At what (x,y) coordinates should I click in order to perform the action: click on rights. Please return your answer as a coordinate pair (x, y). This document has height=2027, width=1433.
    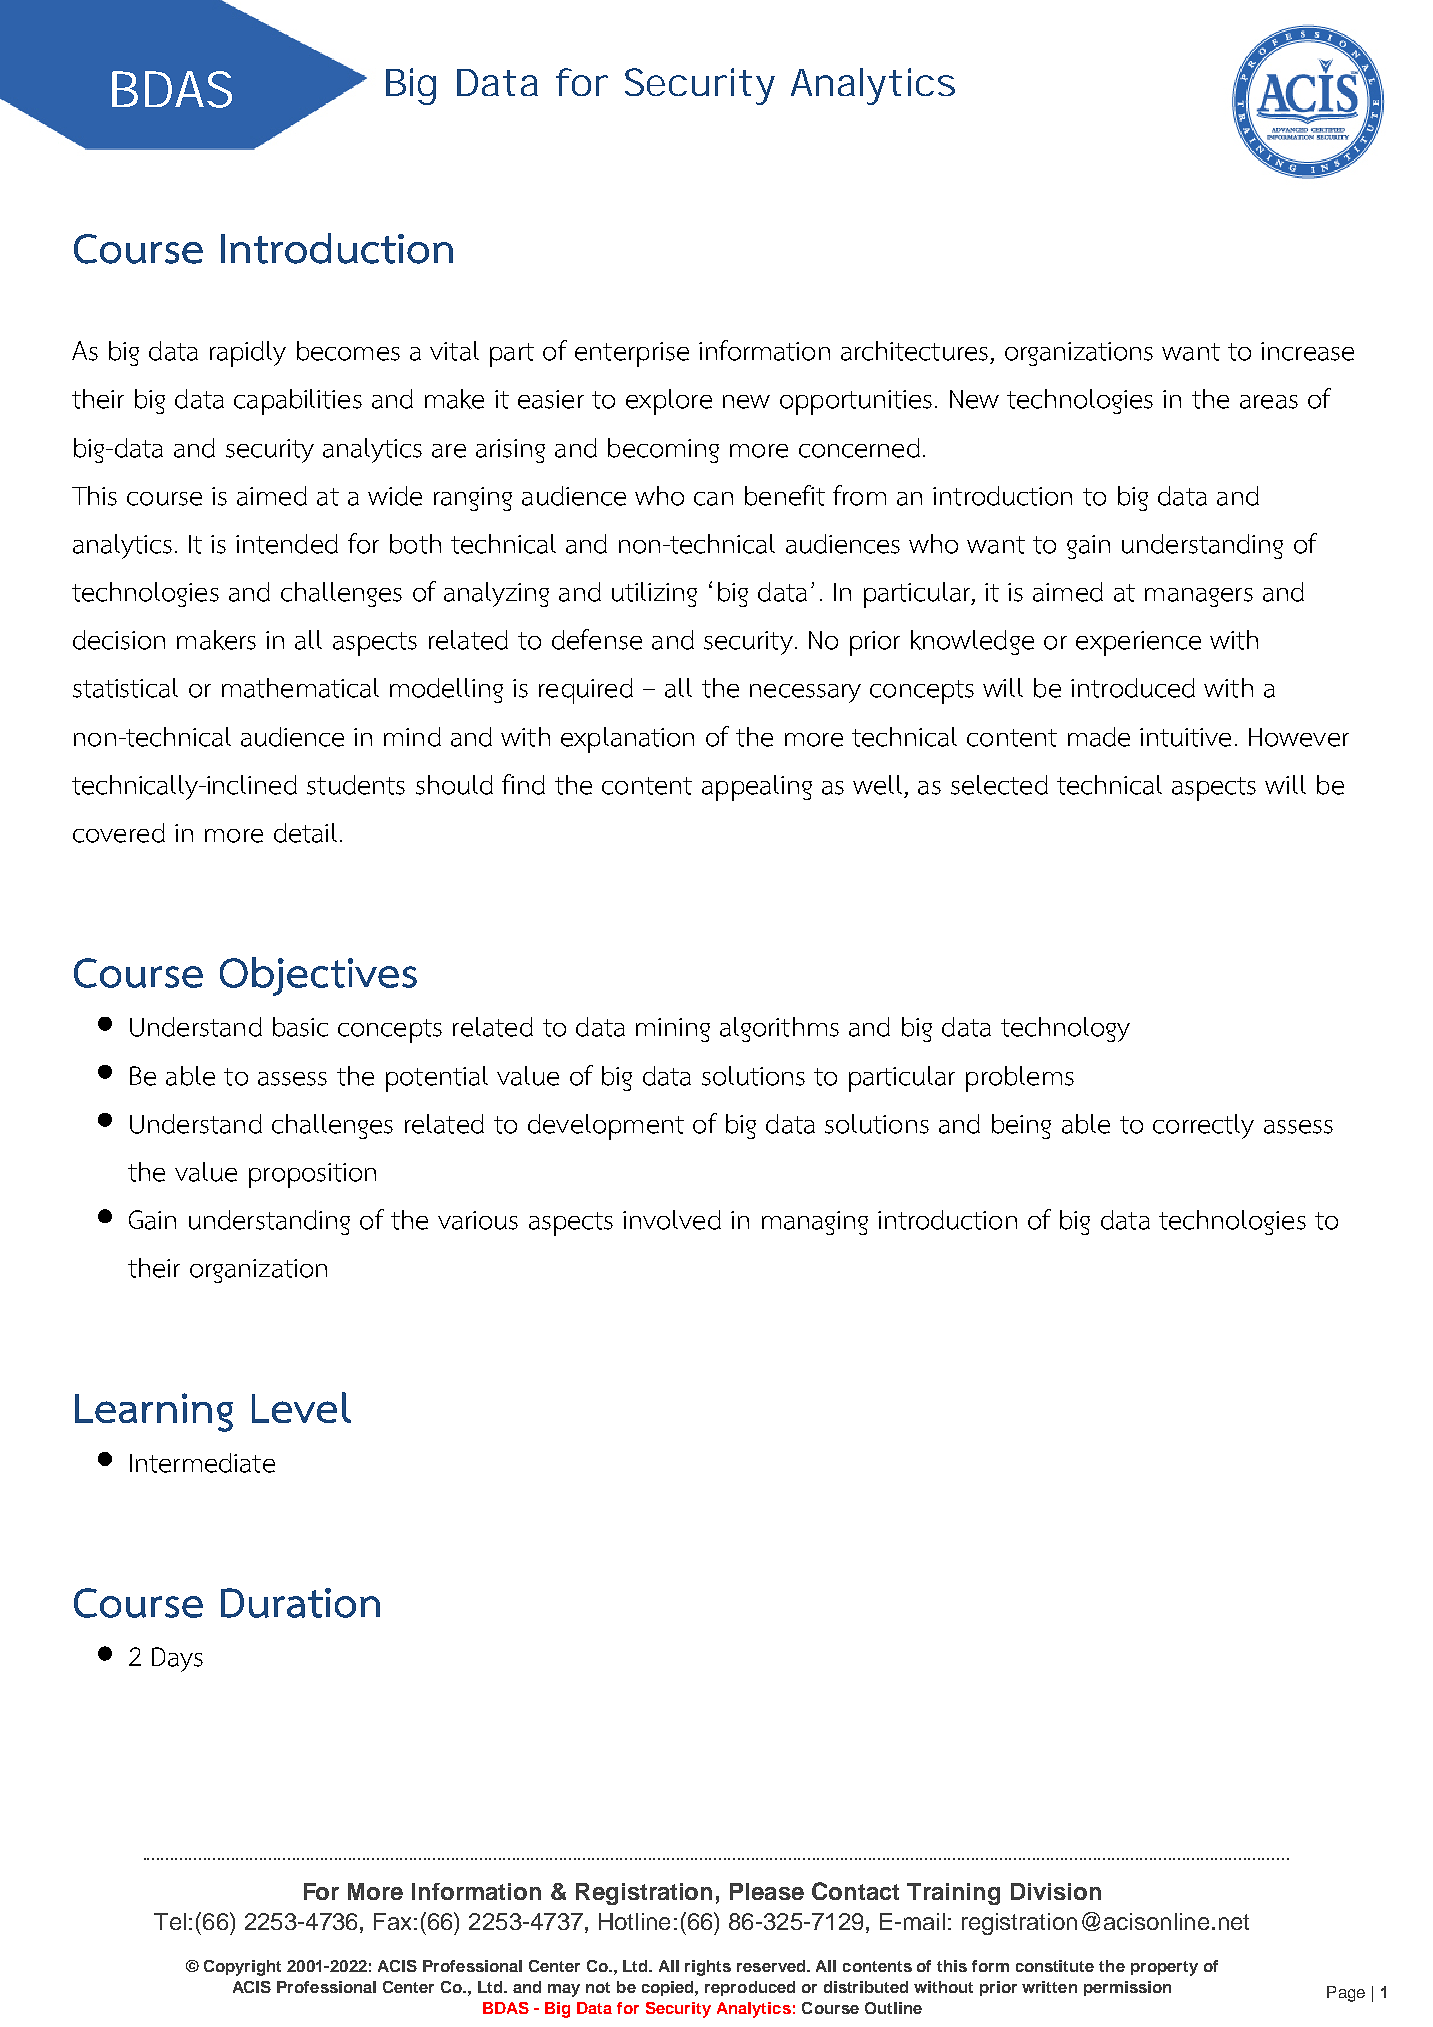
    Looking at the image, I should click on (708, 1968).
